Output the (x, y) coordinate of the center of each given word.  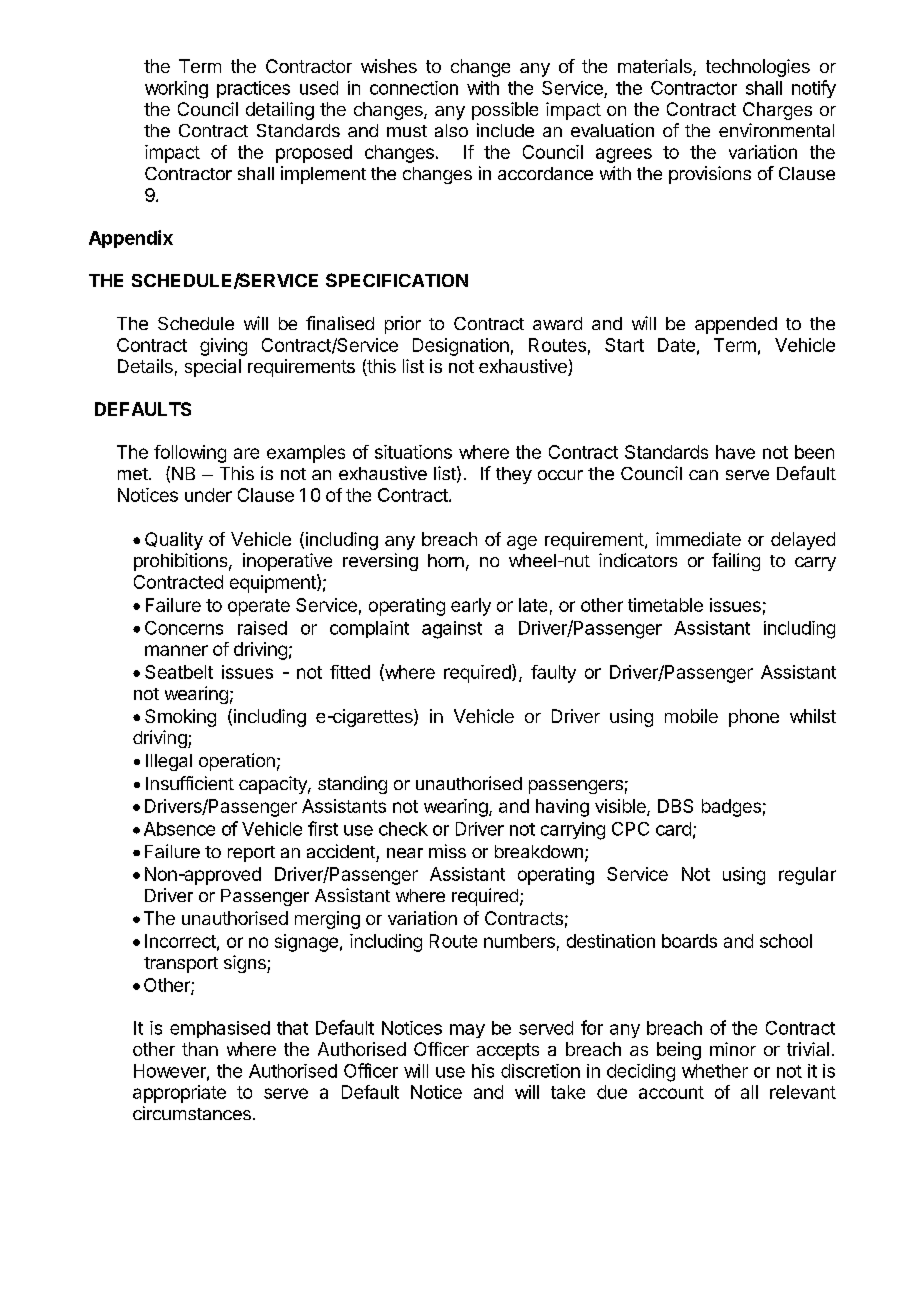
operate (259, 607)
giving (223, 347)
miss (447, 851)
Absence (179, 829)
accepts (508, 1051)
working (176, 90)
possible (505, 111)
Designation (461, 347)
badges (731, 808)
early (471, 607)
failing (736, 562)
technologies (758, 68)
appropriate (179, 1094)
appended (736, 325)
